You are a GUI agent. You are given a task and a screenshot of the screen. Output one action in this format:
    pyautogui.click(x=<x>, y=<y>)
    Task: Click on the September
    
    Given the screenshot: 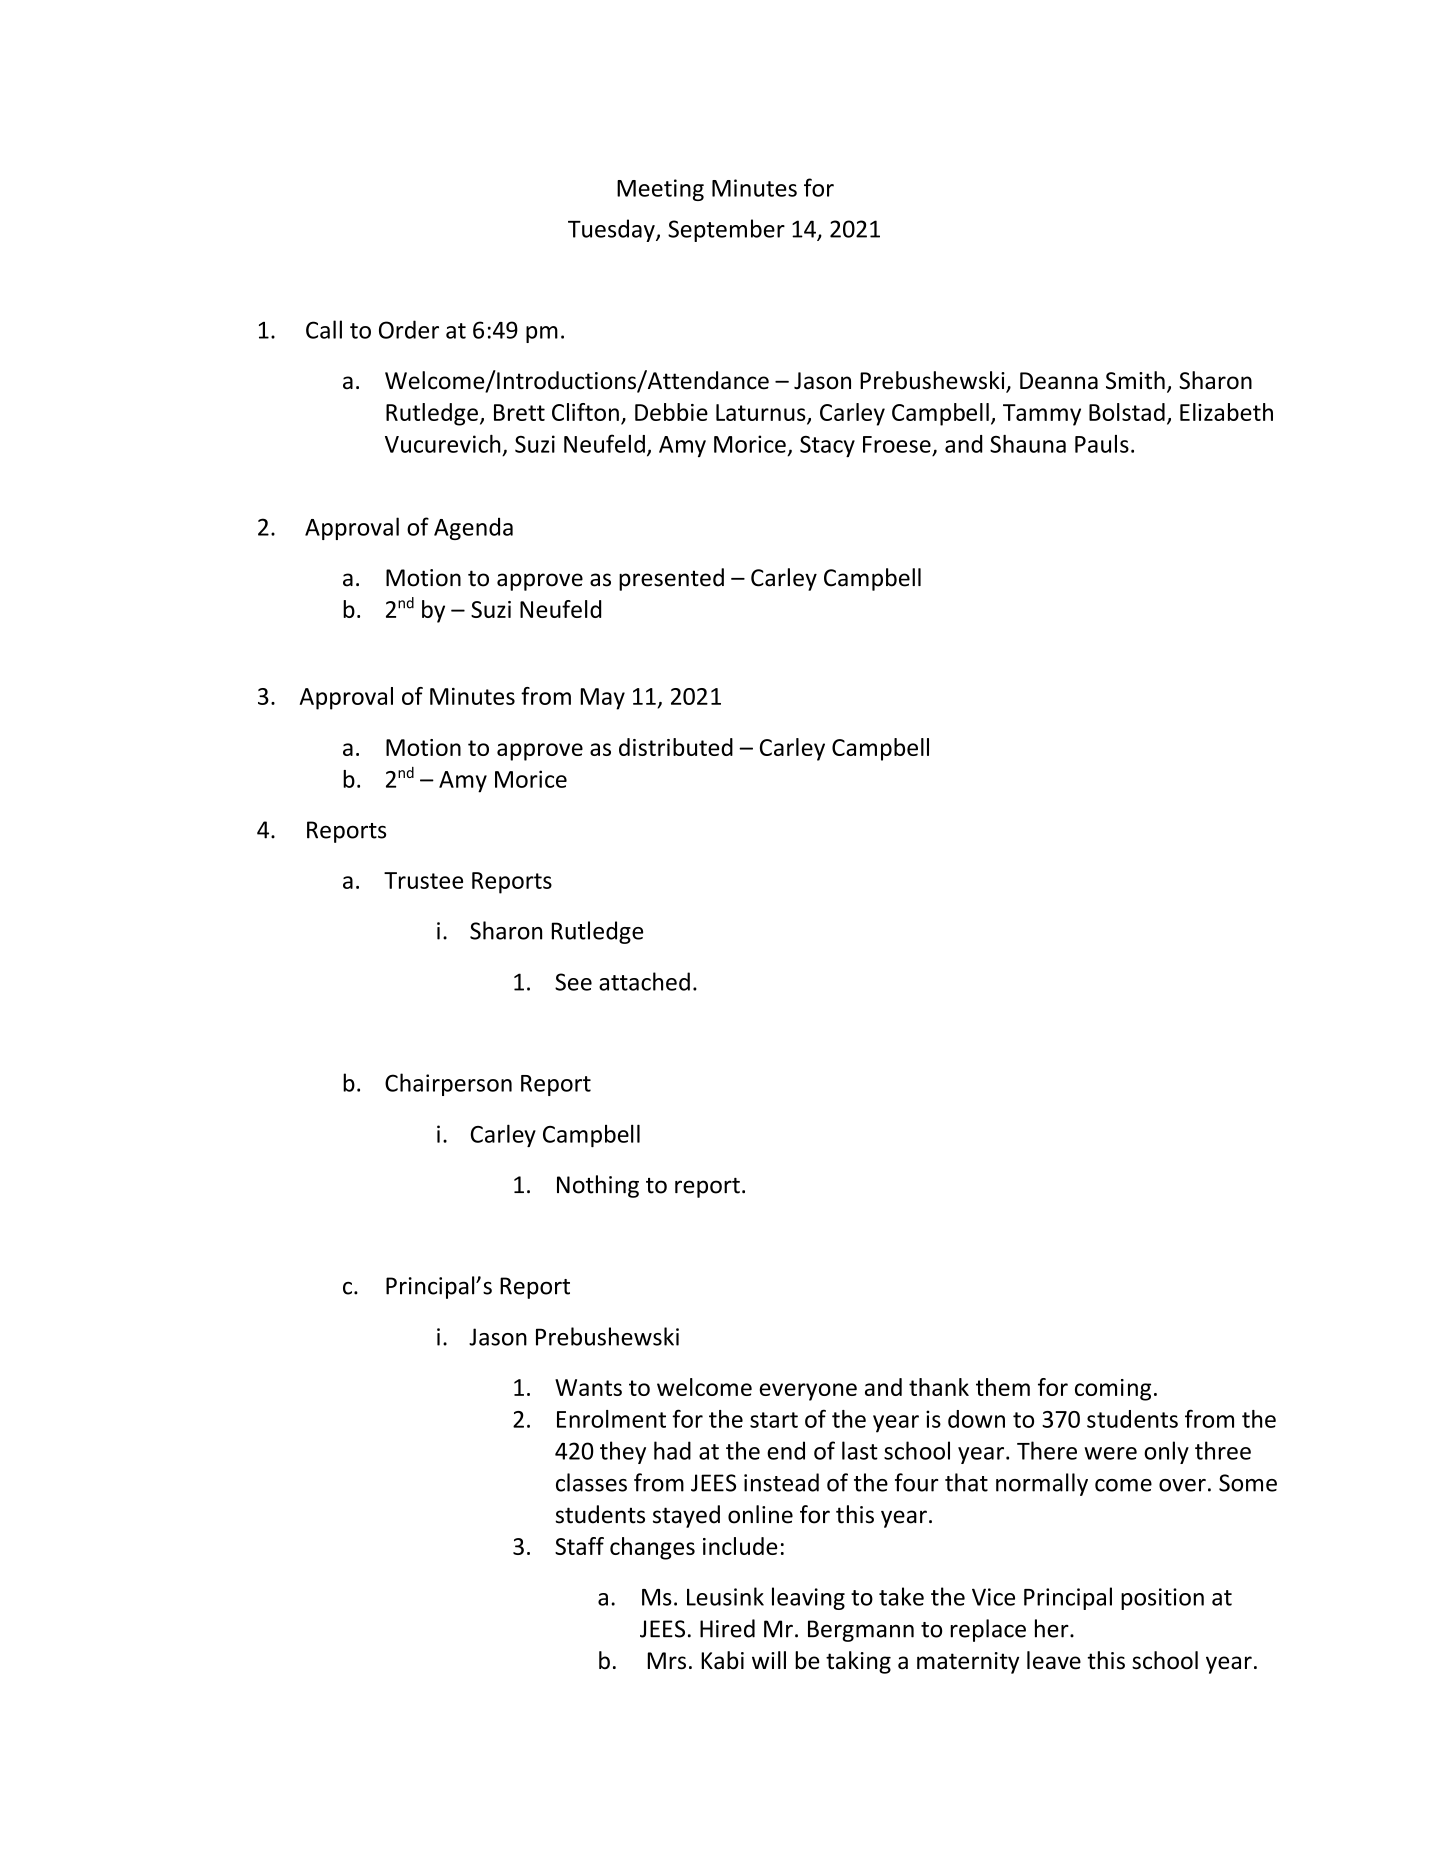 What is the action you would take?
    pyautogui.click(x=726, y=230)
